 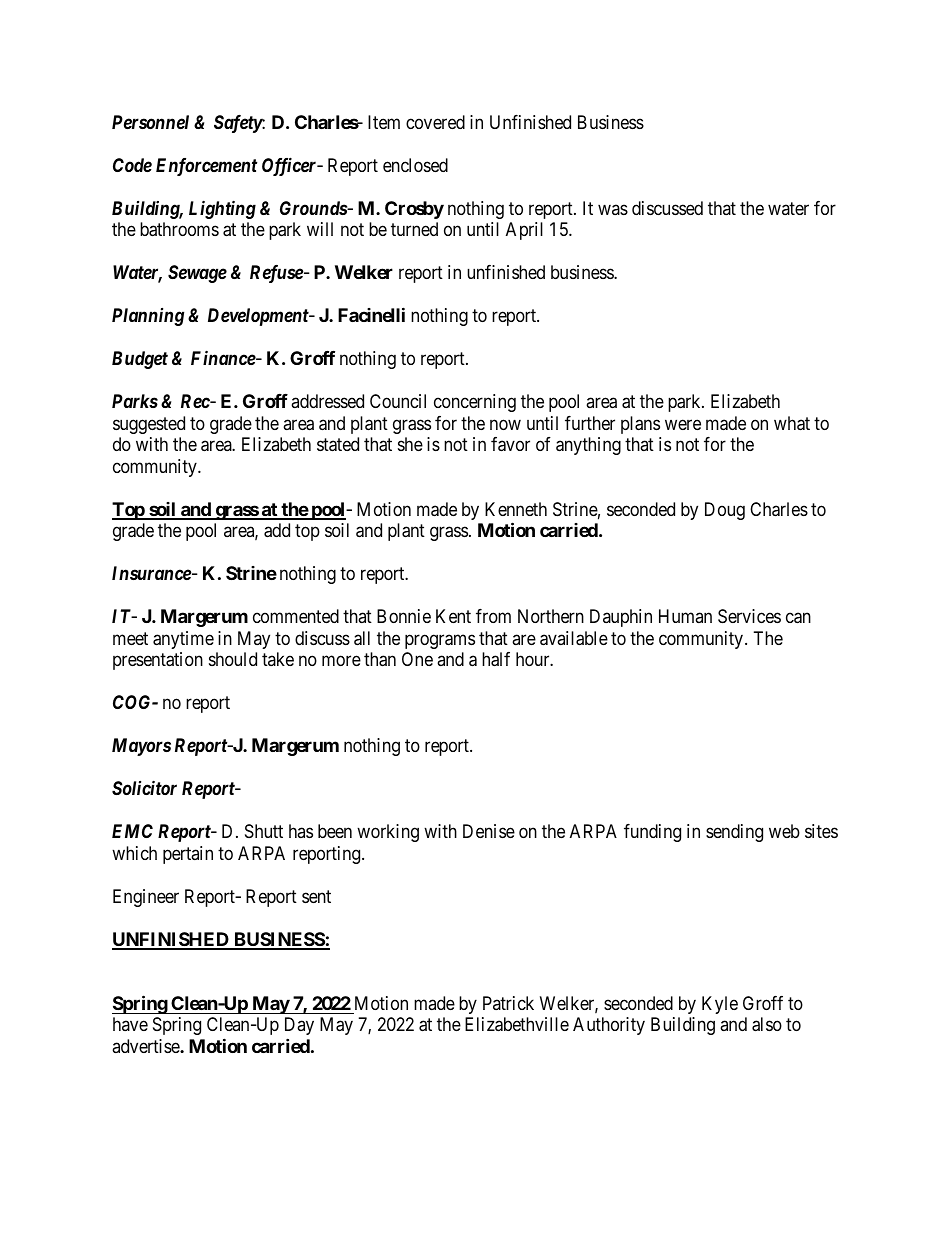 I want to click on what, so click(x=792, y=423).
